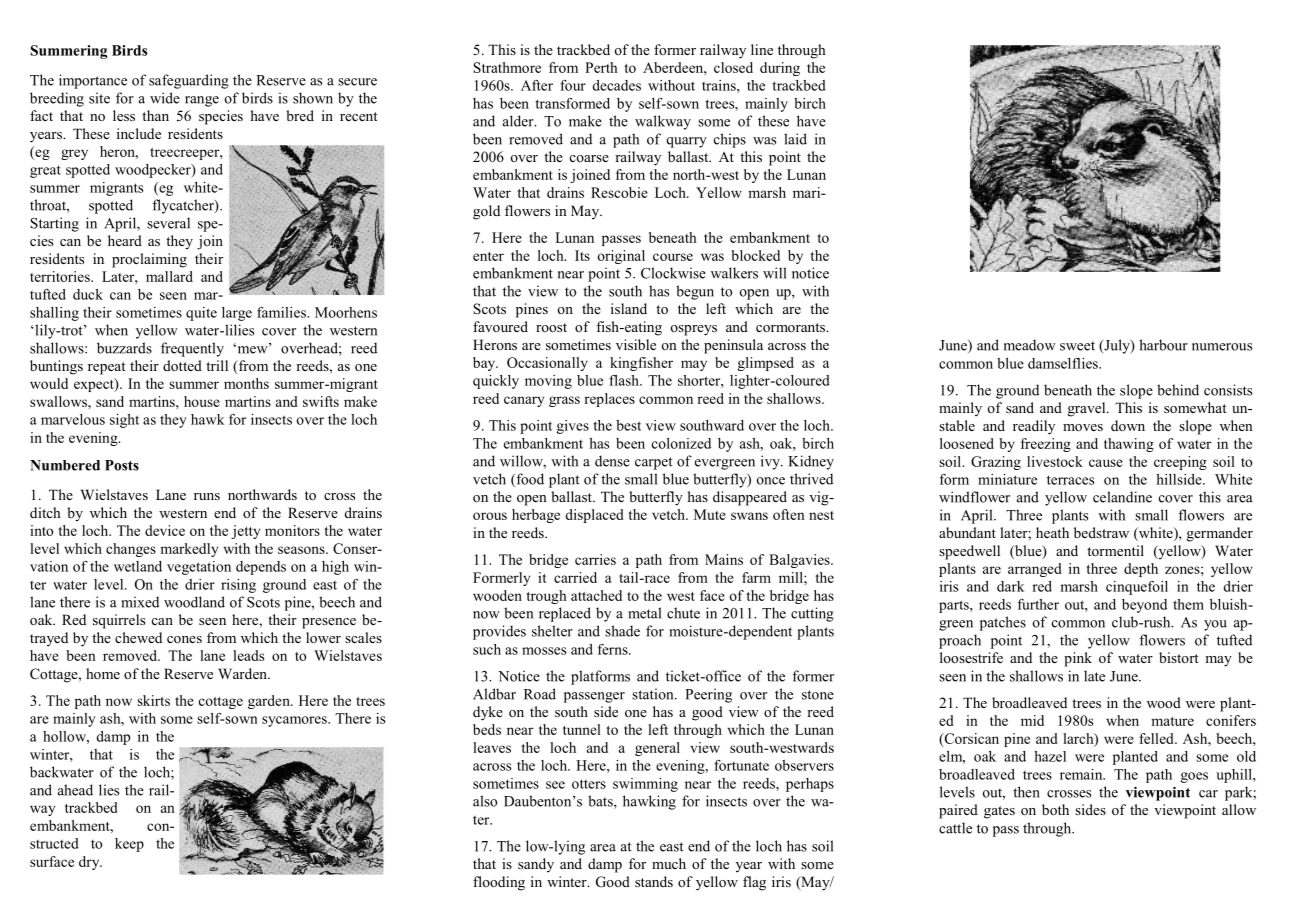 This screenshot has height=924, width=1308. I want to click on during, so click(780, 69).
